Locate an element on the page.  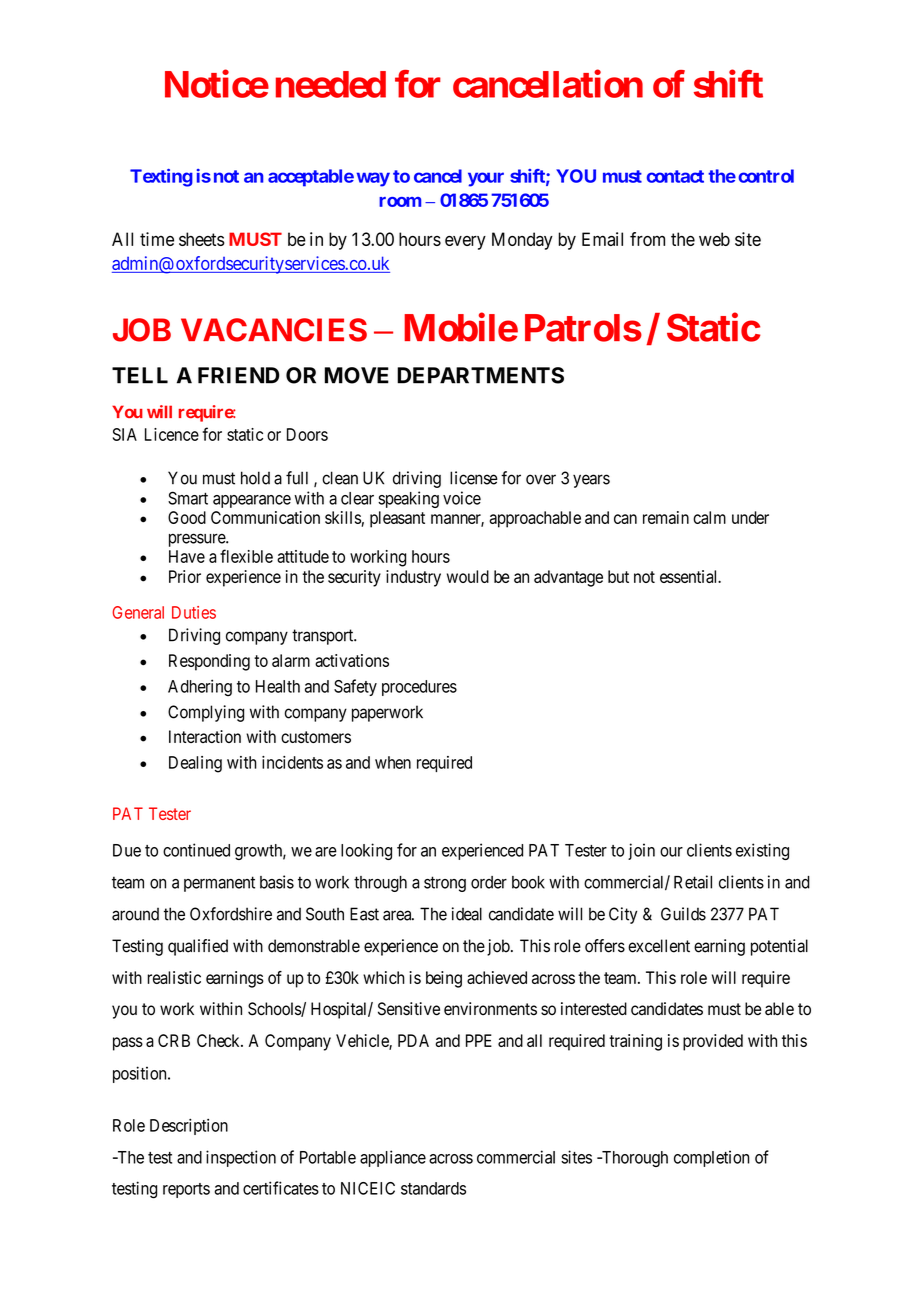
FRIEND is located at coordinates (239, 375).
